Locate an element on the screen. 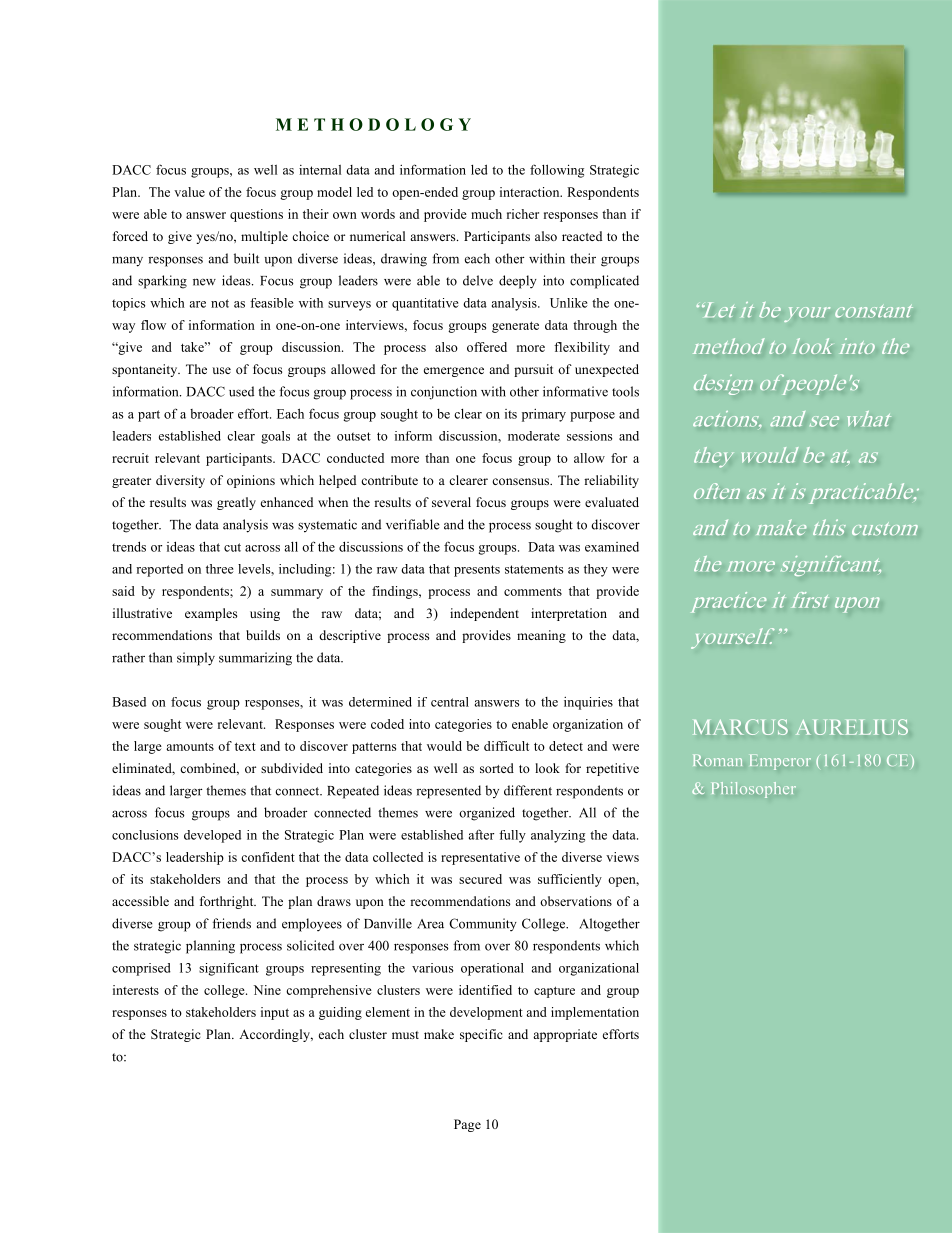 The image size is (952, 1233). simply is located at coordinates (196, 659).
